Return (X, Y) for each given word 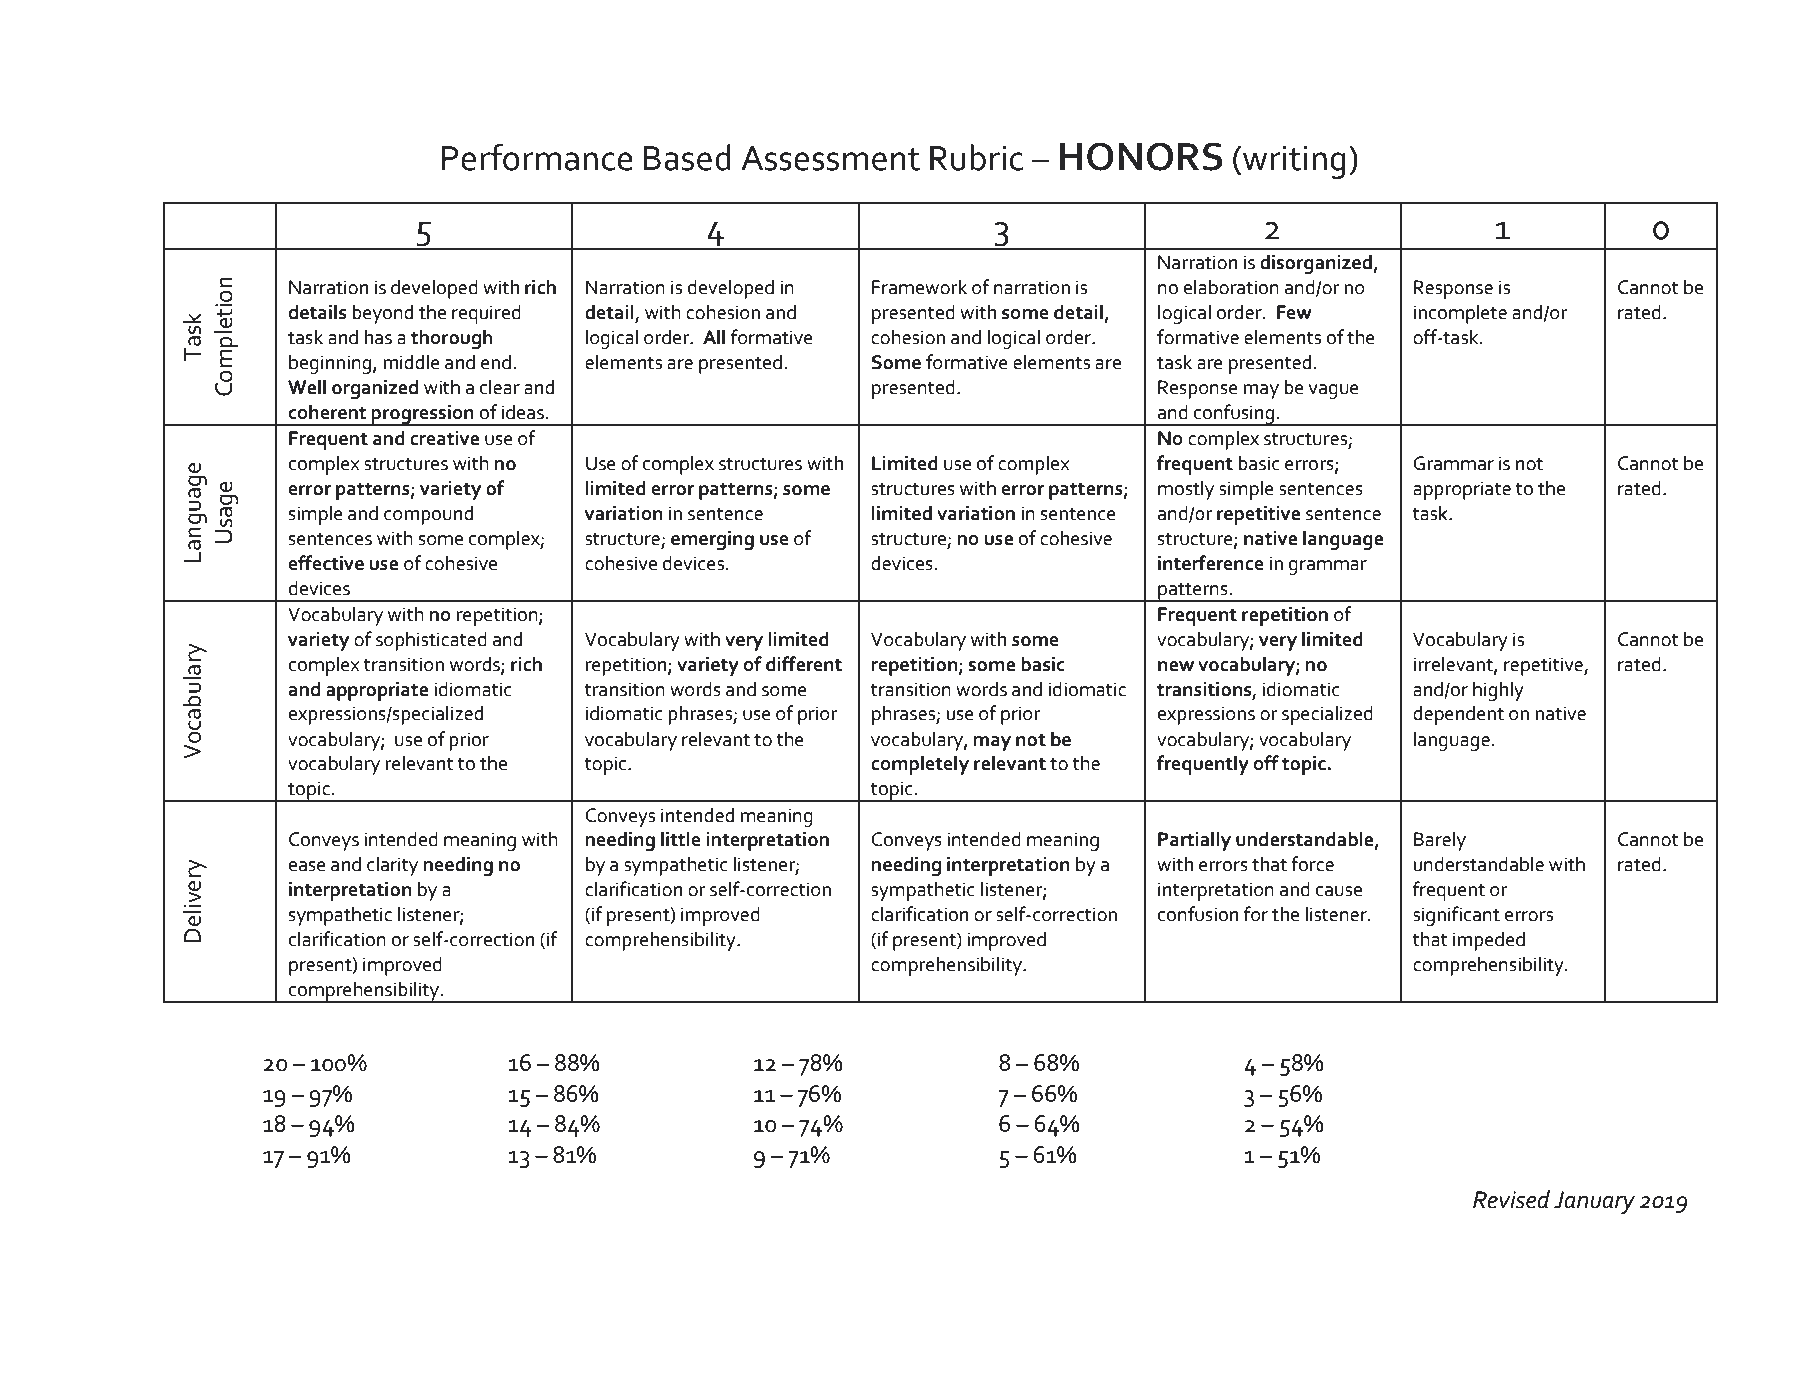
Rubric (976, 157)
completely (920, 765)
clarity (392, 866)
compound (428, 515)
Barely (1440, 841)
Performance (537, 157)
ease (307, 866)
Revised (1511, 1199)
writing (1294, 162)
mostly (1186, 490)
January (1594, 1203)
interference (1211, 563)
